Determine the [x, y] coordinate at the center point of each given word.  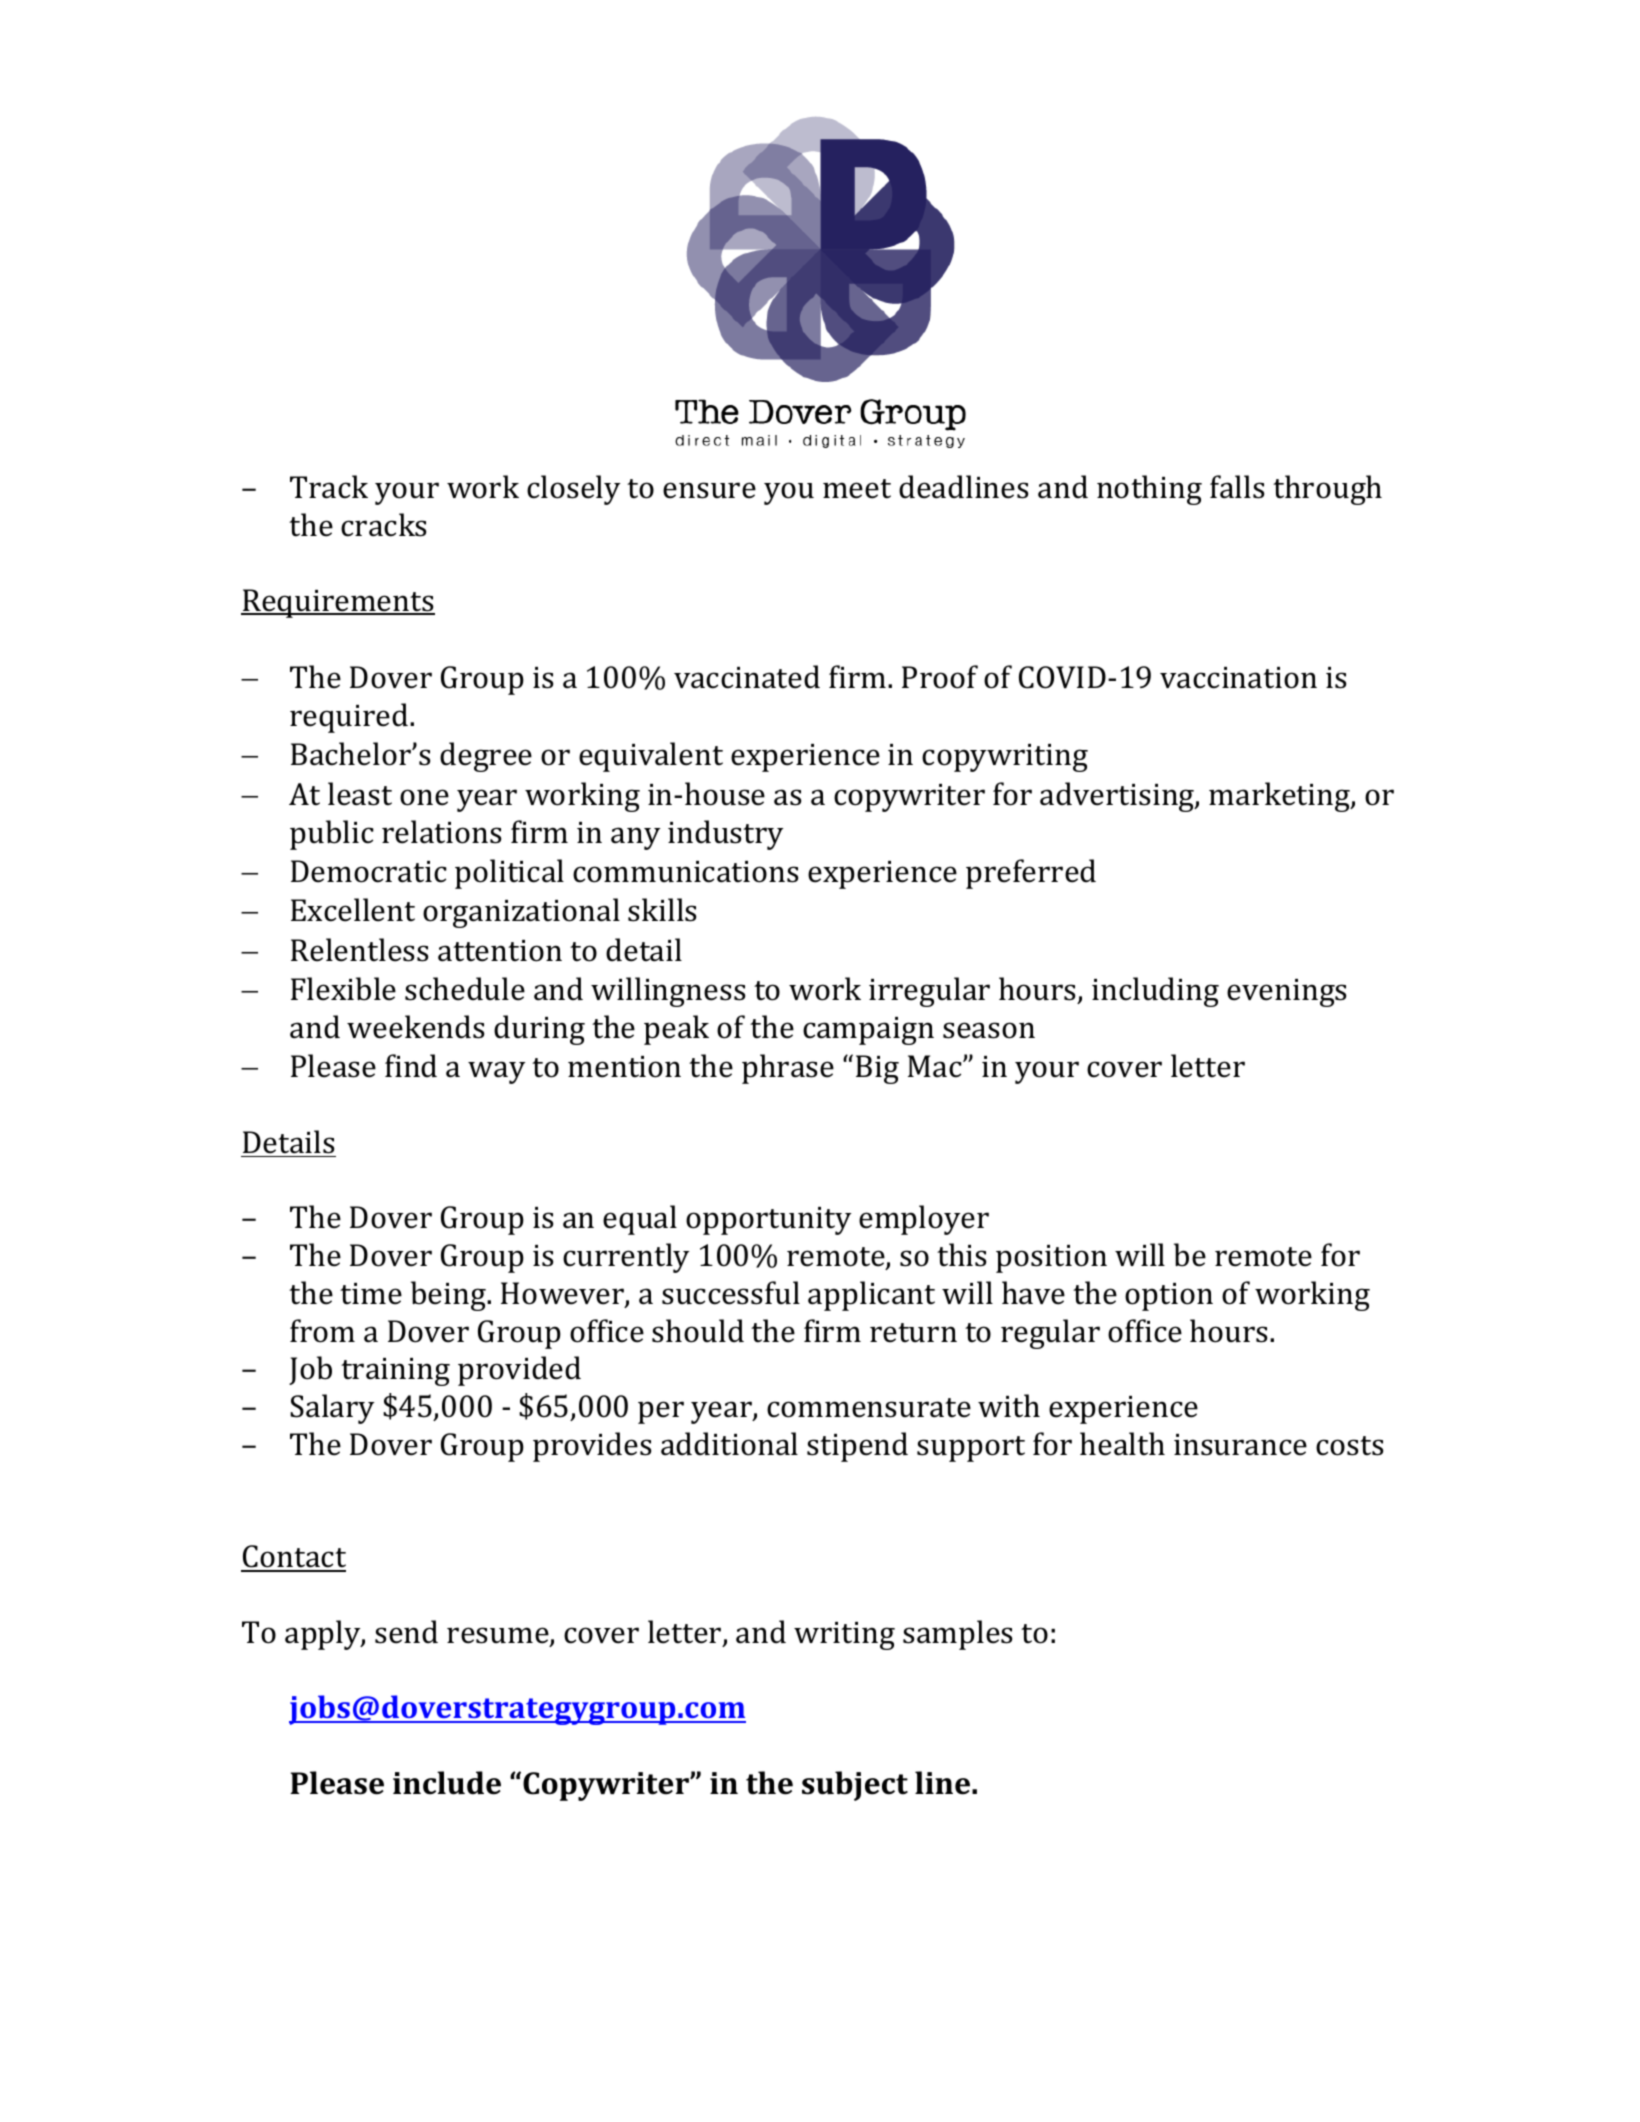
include [447, 1783]
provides [592, 1447]
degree [486, 757]
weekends [415, 1027]
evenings [1286, 993]
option [1169, 1297]
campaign [868, 1031]
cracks [383, 525]
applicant [871, 1296]
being [449, 1296]
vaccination [1238, 678]
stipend [857, 1447]
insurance [1240, 1445]
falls [1237, 487]
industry [725, 835]
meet [857, 489]
